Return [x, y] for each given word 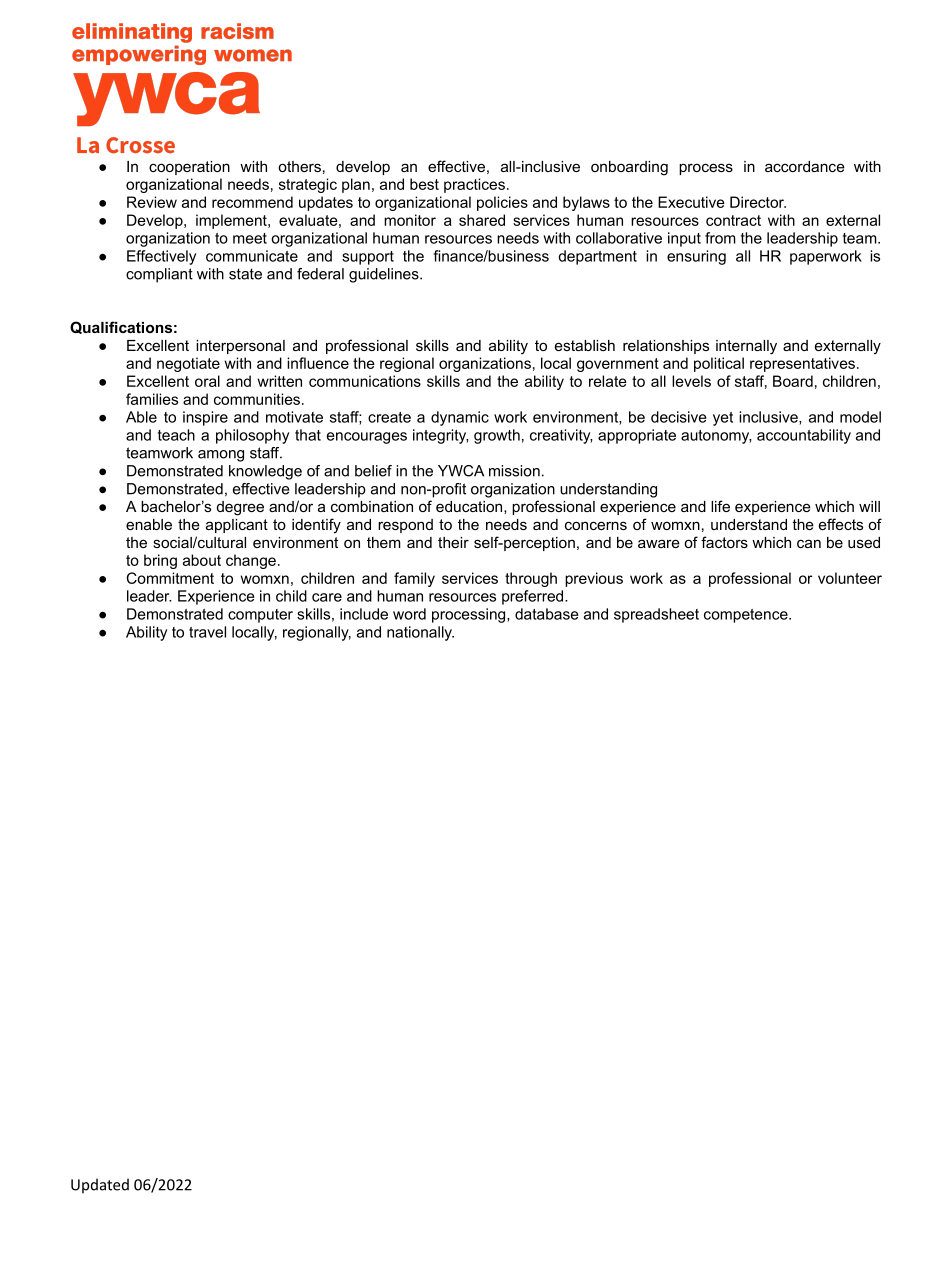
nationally [420, 633]
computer [260, 616]
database [547, 614]
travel [207, 632]
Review [152, 202]
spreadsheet [656, 615]
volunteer [850, 578]
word [409, 614]
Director [758, 202]
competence [747, 616]
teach [176, 435]
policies [502, 203]
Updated [100, 1185]
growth [497, 436]
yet [723, 419]
